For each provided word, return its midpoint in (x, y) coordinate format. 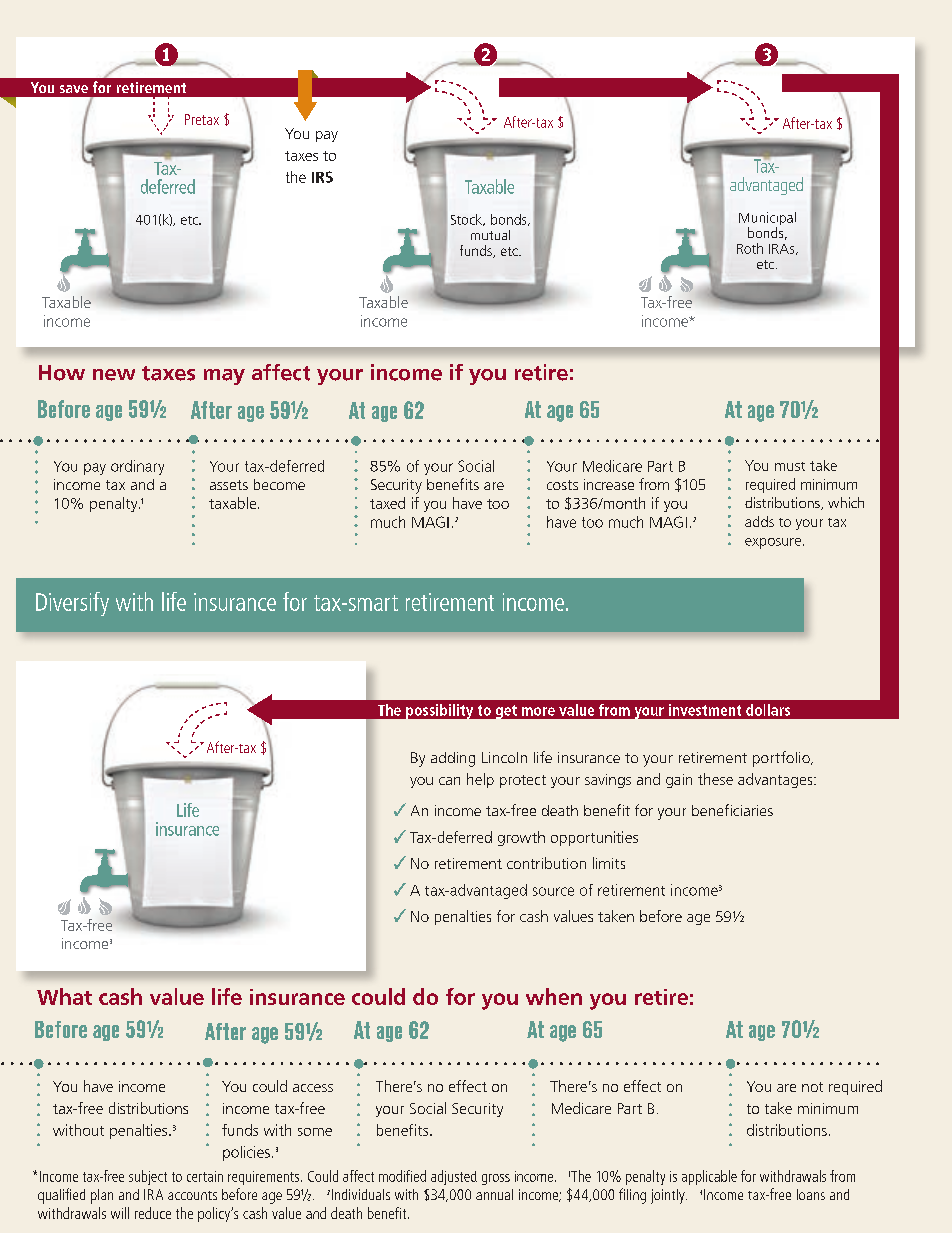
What (64, 996)
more (538, 711)
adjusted (454, 1177)
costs (562, 485)
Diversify (72, 604)
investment (705, 710)
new (114, 375)
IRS (322, 177)
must (790, 466)
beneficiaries (732, 810)
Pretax (202, 119)
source (553, 891)
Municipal (767, 220)
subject (148, 1177)
